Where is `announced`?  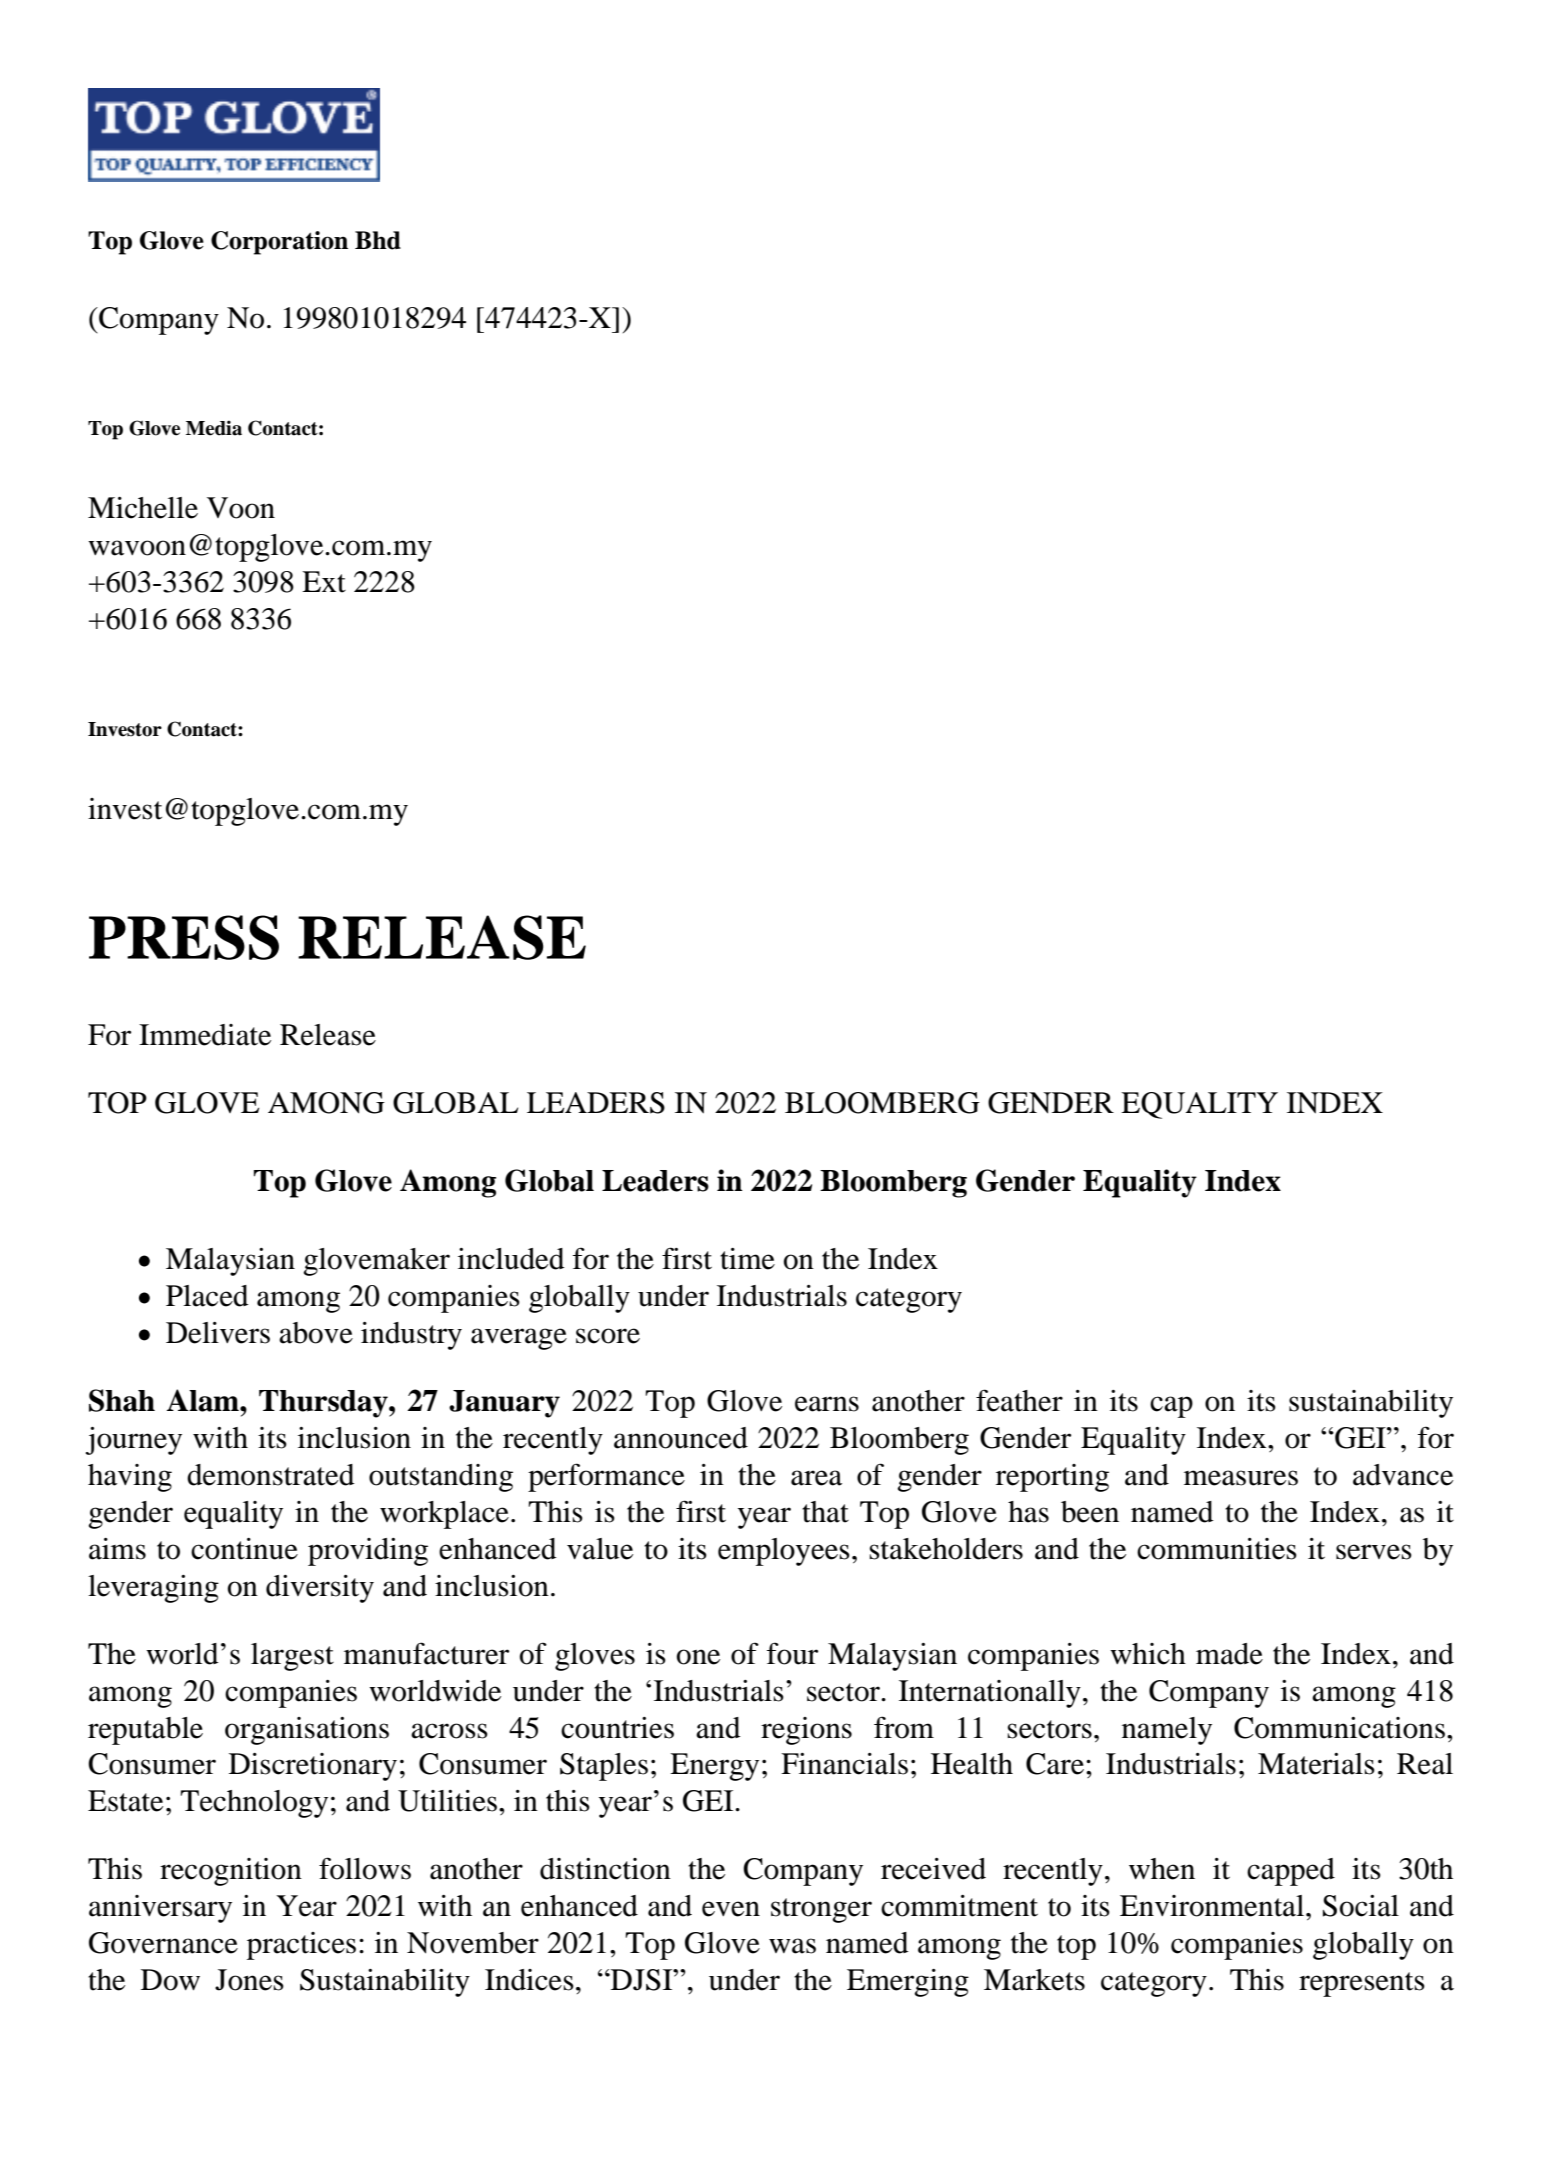
announced is located at coordinates (681, 1438).
